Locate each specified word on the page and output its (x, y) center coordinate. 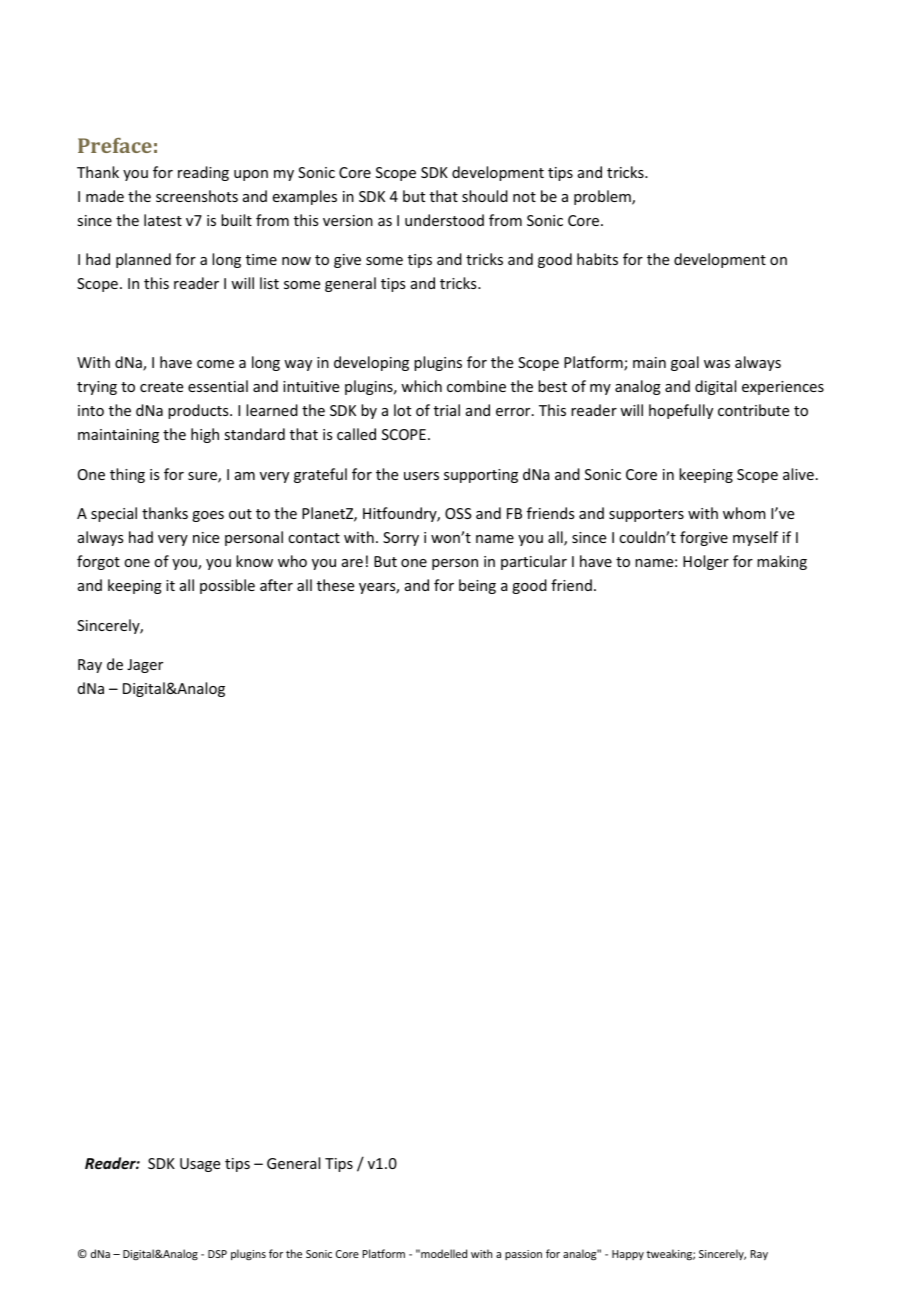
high (205, 435)
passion (523, 1255)
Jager (145, 666)
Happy (628, 1255)
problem (603, 197)
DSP (217, 1254)
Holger (706, 562)
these (335, 585)
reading (203, 173)
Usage (200, 1165)
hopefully (681, 411)
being (477, 586)
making (782, 562)
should (485, 196)
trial (447, 410)
